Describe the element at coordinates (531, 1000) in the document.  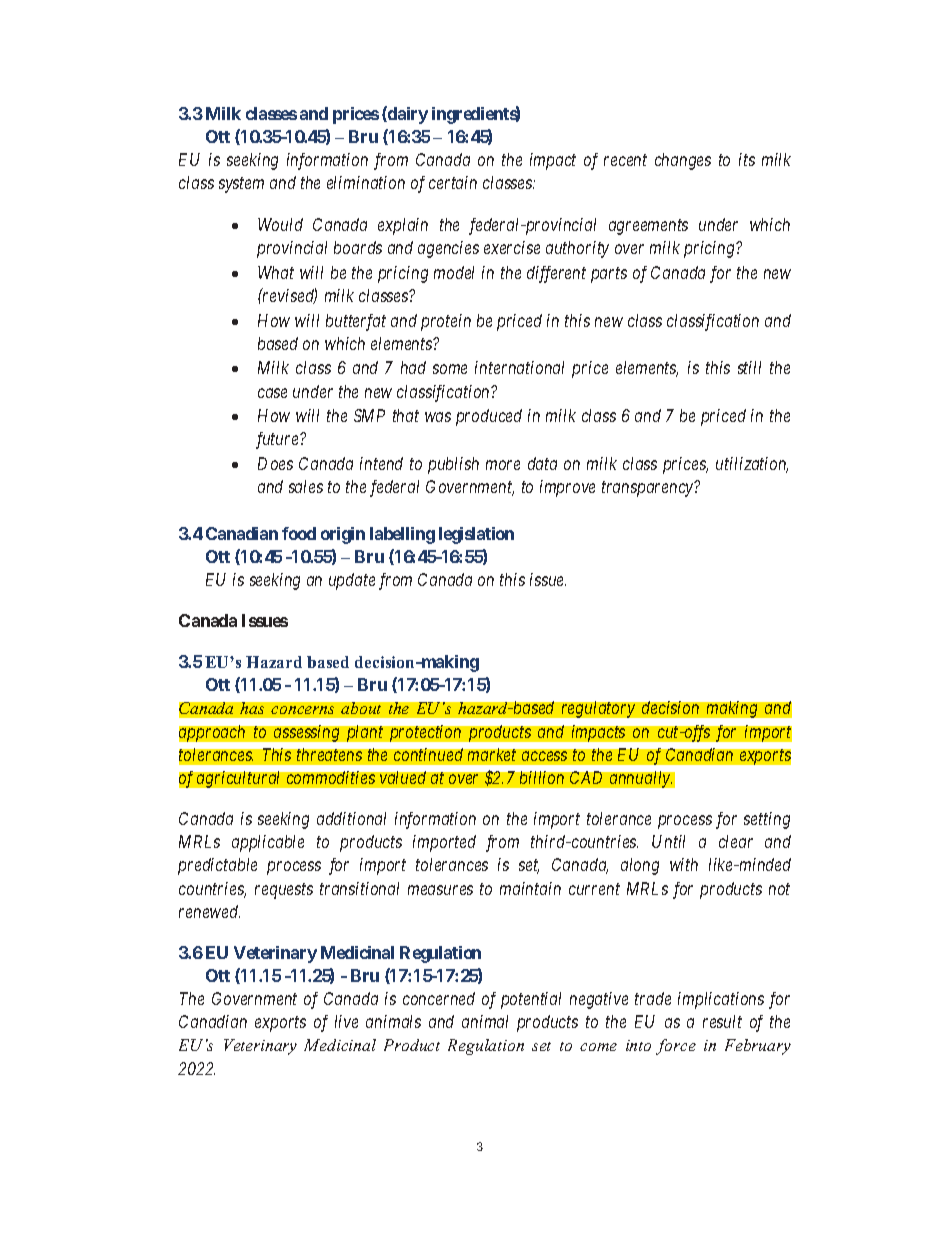
I see `potential` at that location.
